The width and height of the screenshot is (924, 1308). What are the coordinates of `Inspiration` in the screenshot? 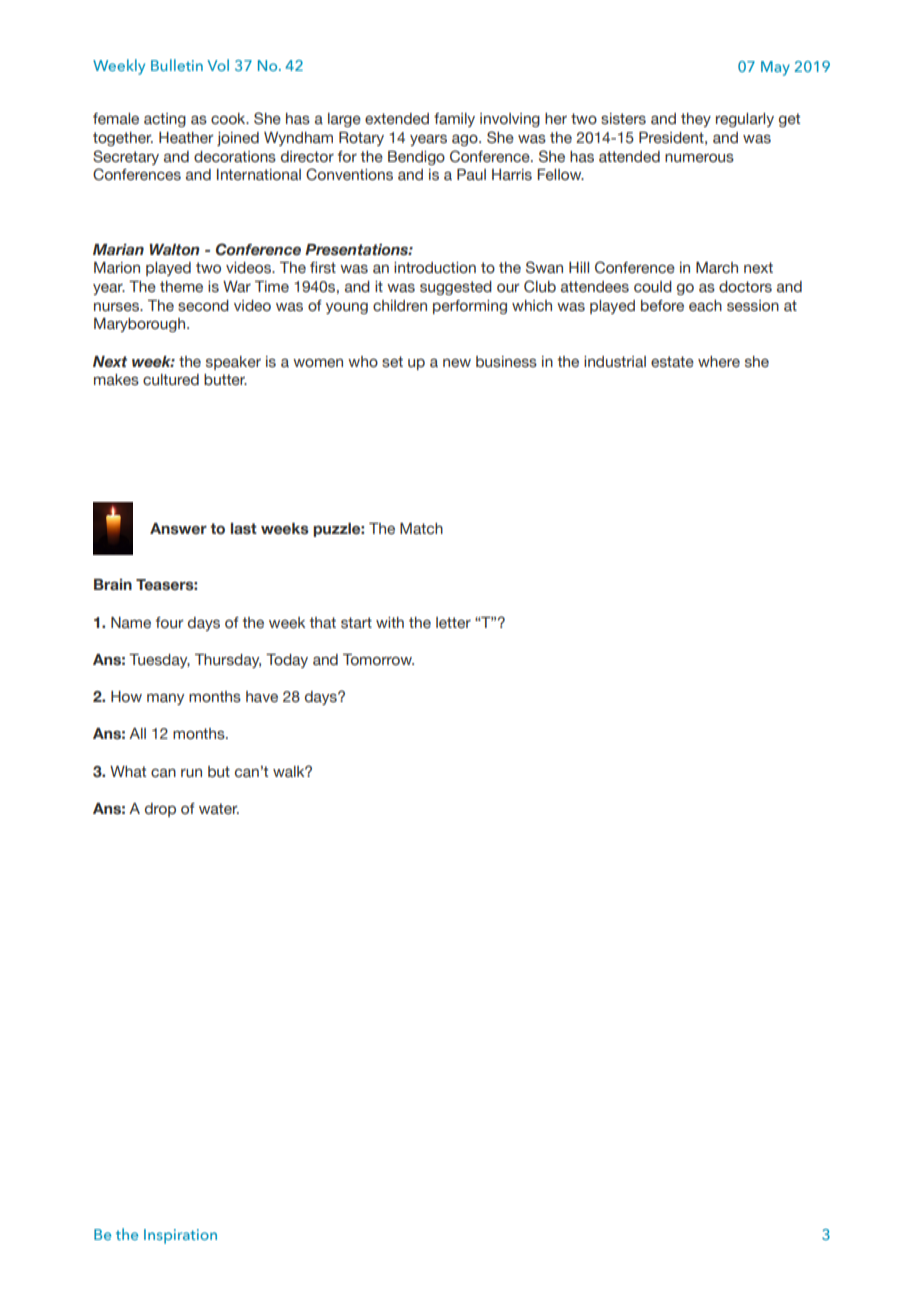 It's located at (180, 1236).
